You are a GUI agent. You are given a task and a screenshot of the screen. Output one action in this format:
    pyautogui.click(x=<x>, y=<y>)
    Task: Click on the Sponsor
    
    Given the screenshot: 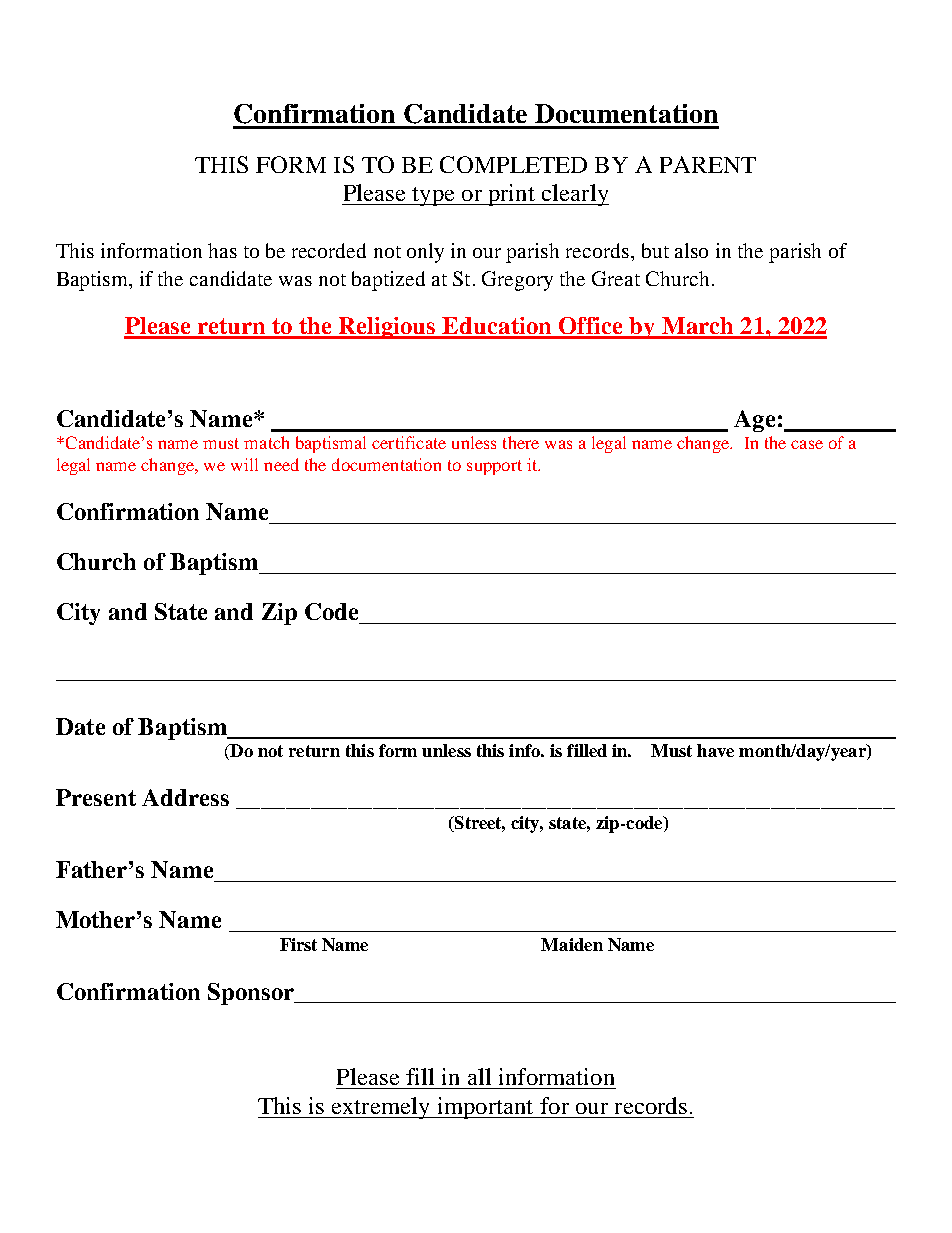 What is the action you would take?
    pyautogui.click(x=252, y=994)
